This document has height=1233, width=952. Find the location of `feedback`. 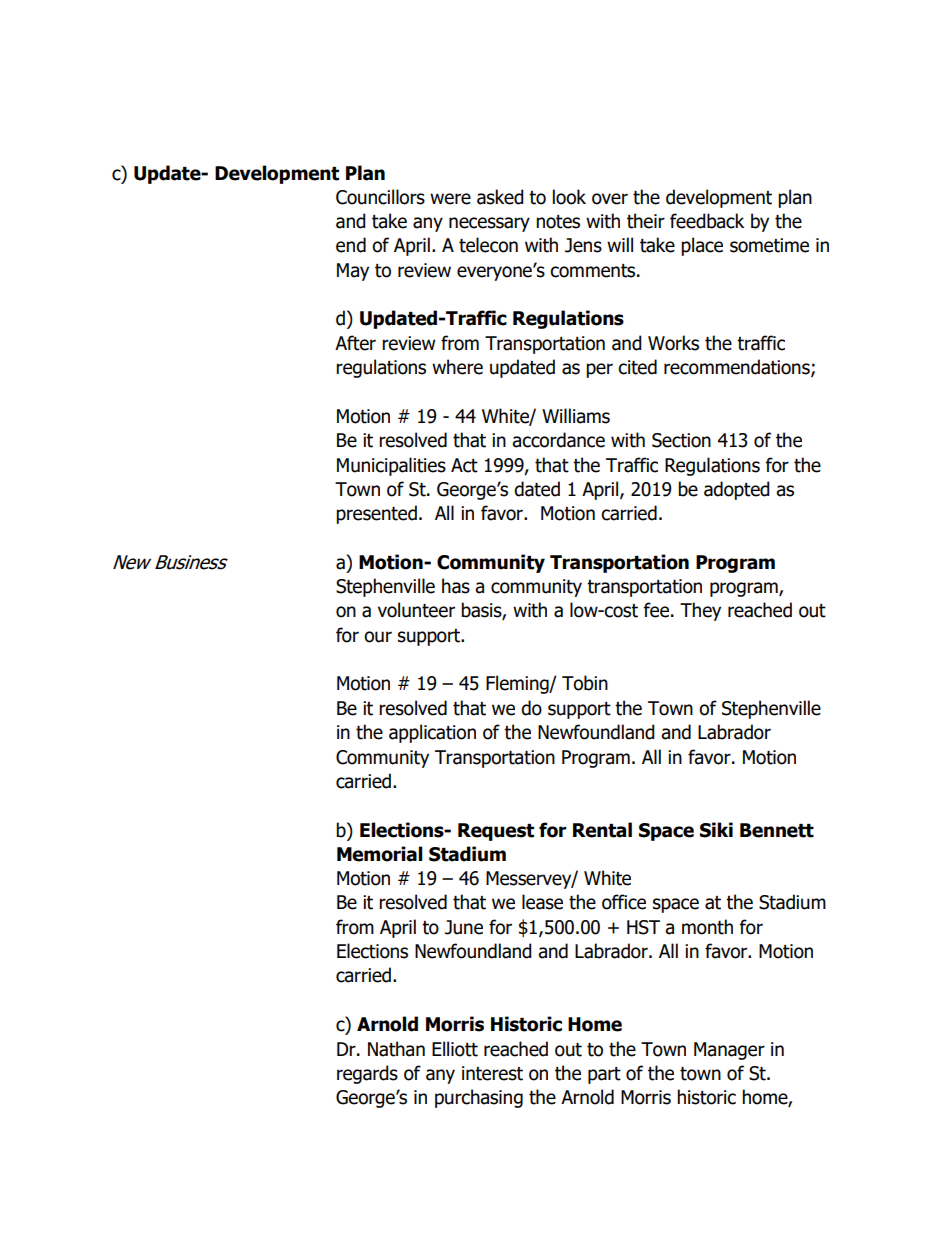

feedback is located at coordinates (707, 221).
